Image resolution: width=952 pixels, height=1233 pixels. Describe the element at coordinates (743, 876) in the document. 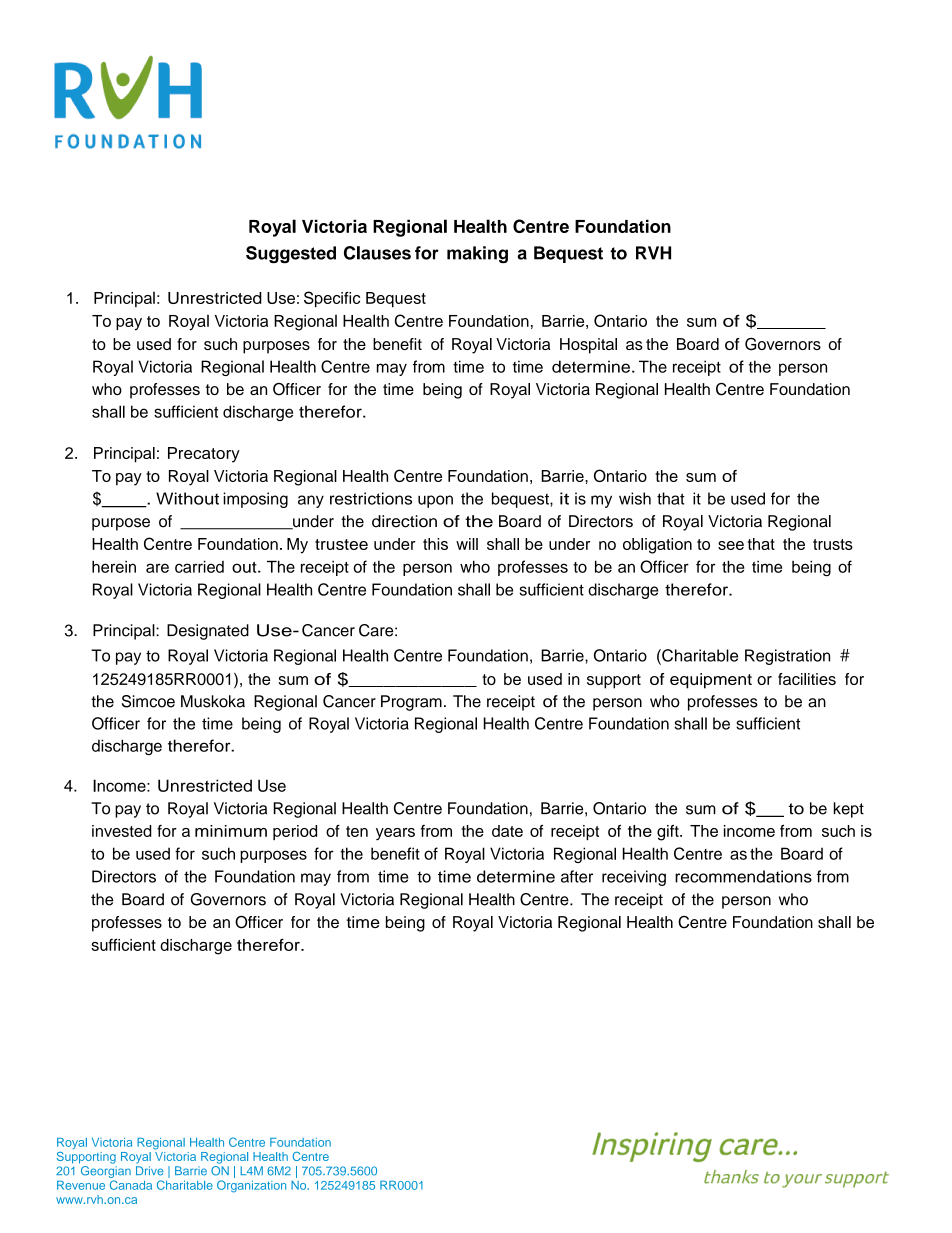

I see `recommendations` at that location.
